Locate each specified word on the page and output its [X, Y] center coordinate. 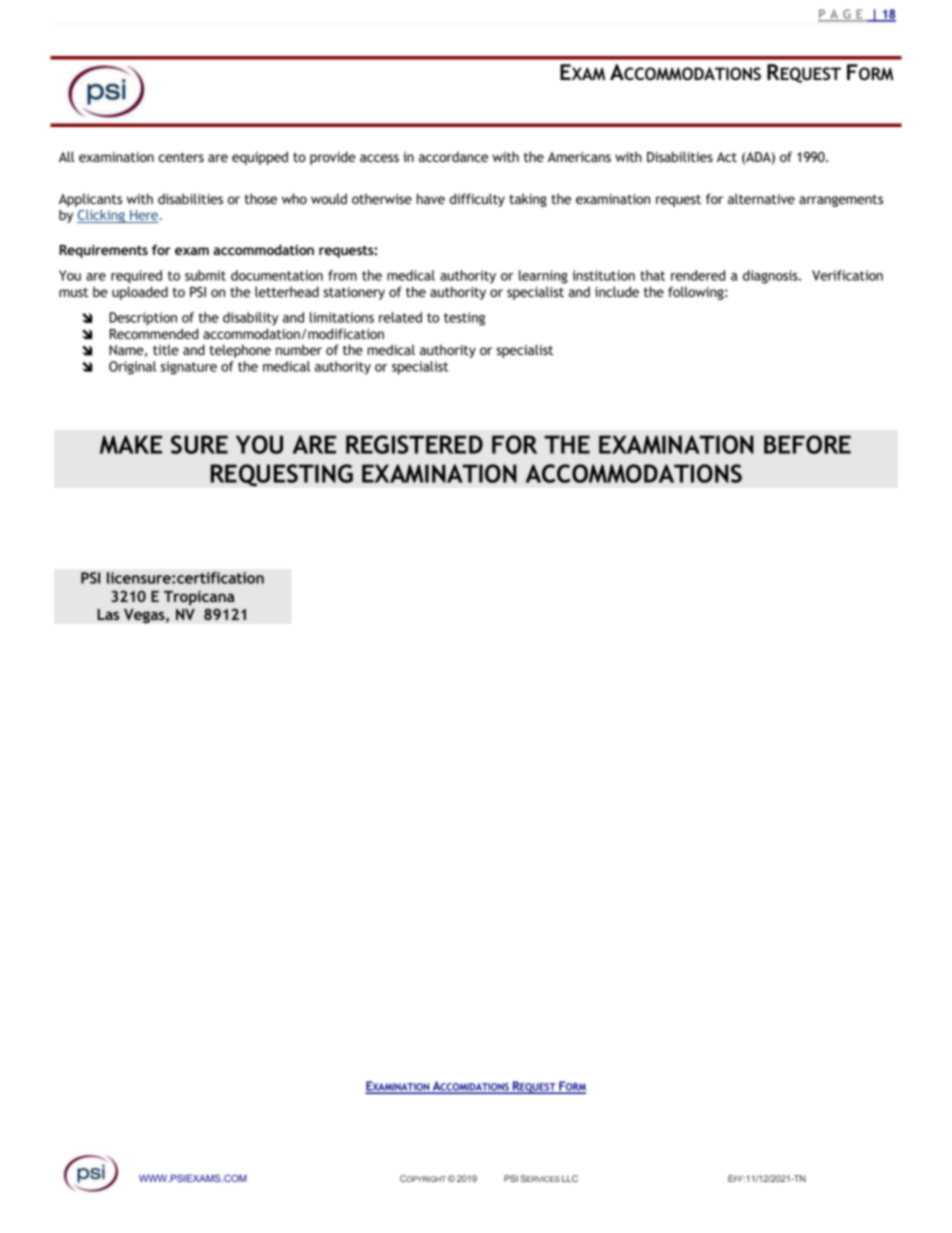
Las [108, 614]
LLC [570, 1178]
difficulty [477, 200]
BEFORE [807, 444]
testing [464, 319]
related [400, 317]
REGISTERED [414, 444]
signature [189, 368]
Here [143, 216]
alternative [761, 198]
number [299, 349]
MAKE [131, 444]
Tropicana [199, 598]
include [617, 291]
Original [132, 368]
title [166, 349]
